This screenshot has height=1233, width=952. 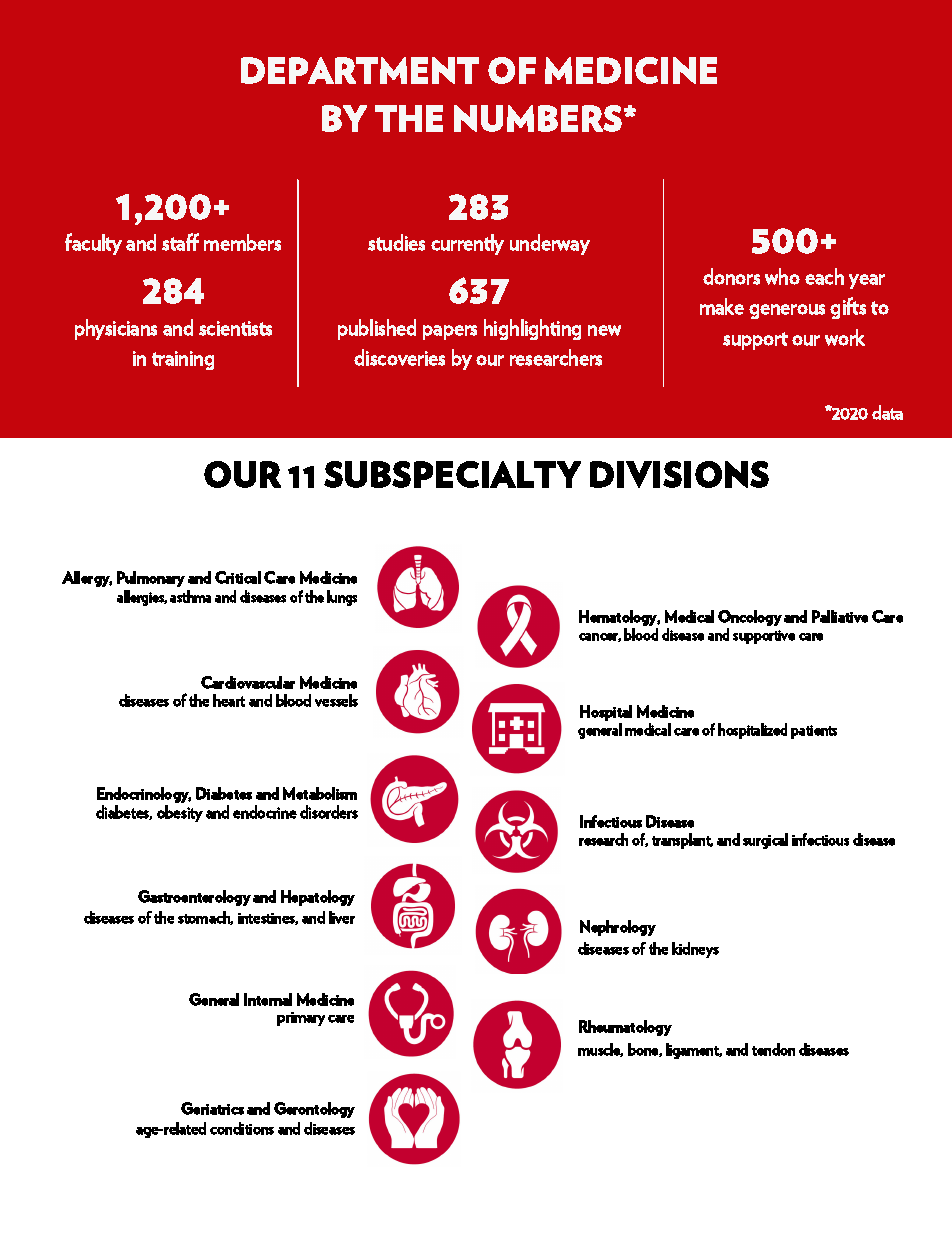 What do you see at coordinates (360, 70) in the screenshot?
I see `DEPARTMENT` at bounding box center [360, 70].
